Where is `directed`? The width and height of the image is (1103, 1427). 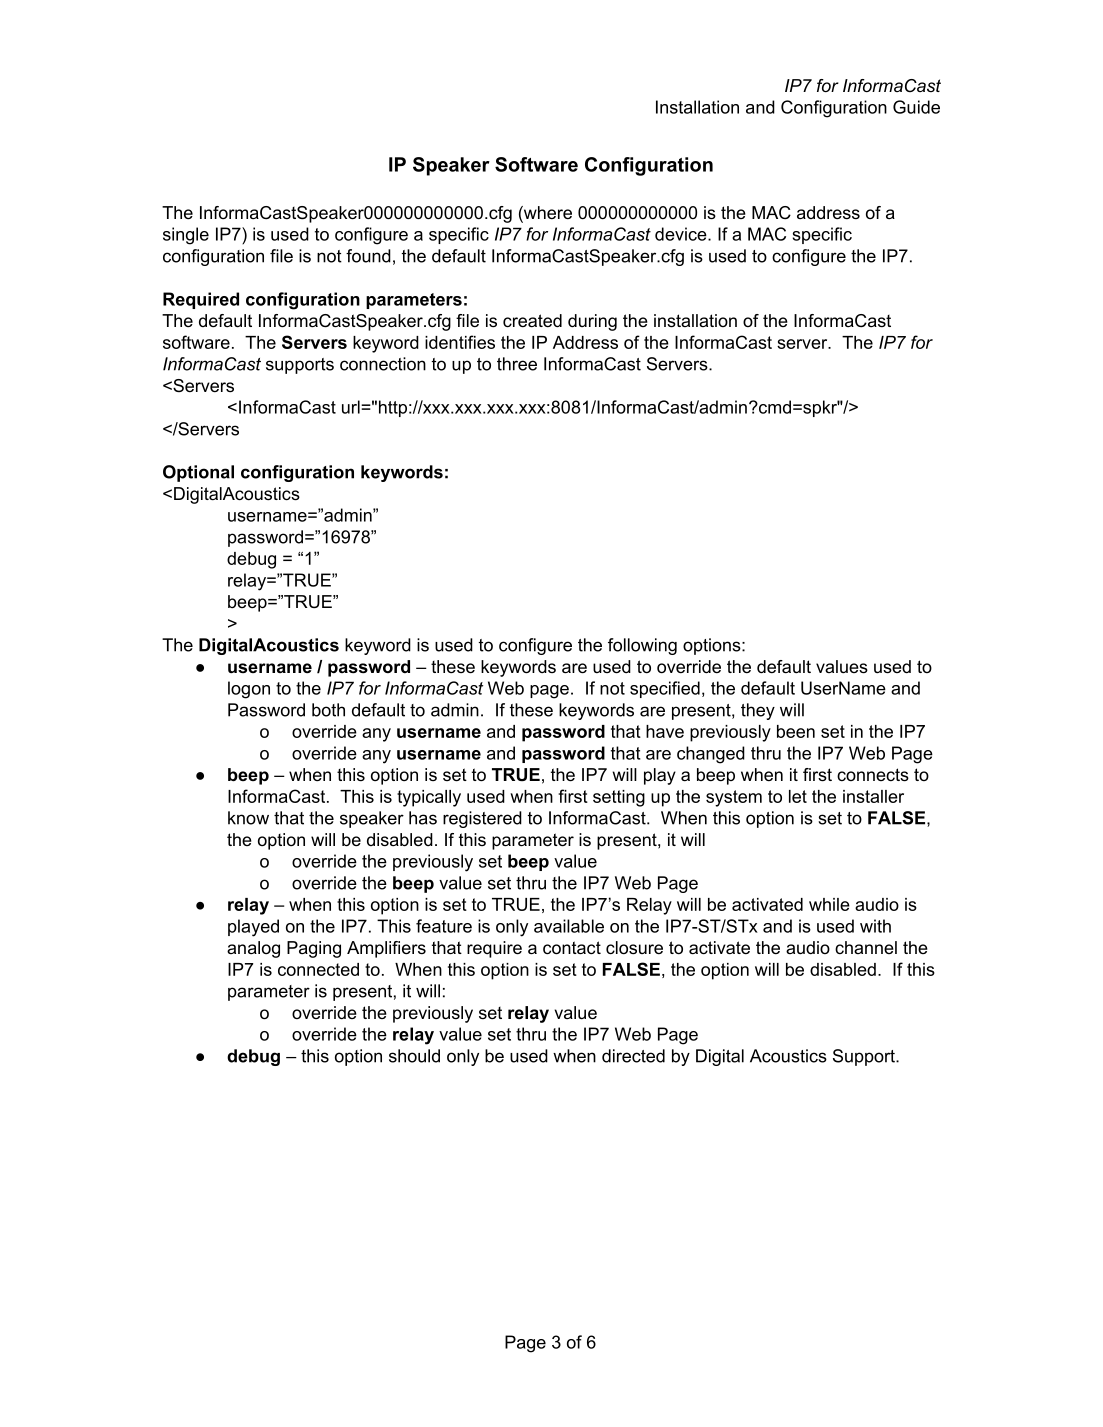
directed is located at coordinates (633, 1056).
